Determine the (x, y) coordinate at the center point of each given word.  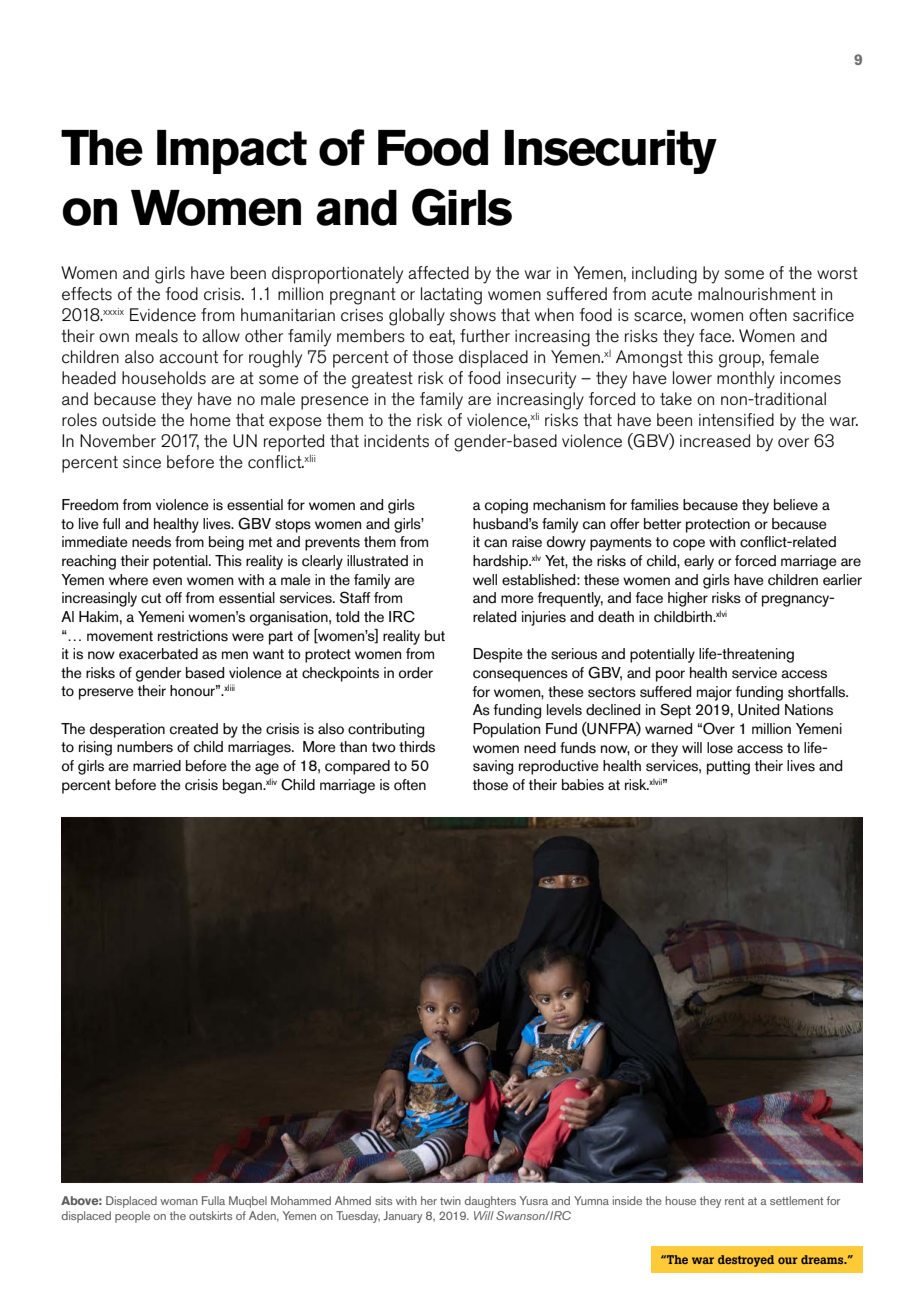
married (157, 766)
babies (583, 785)
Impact (232, 152)
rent (734, 1201)
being (226, 543)
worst (837, 273)
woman (179, 1202)
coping (506, 506)
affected (438, 273)
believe (796, 505)
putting (728, 767)
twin (450, 1200)
